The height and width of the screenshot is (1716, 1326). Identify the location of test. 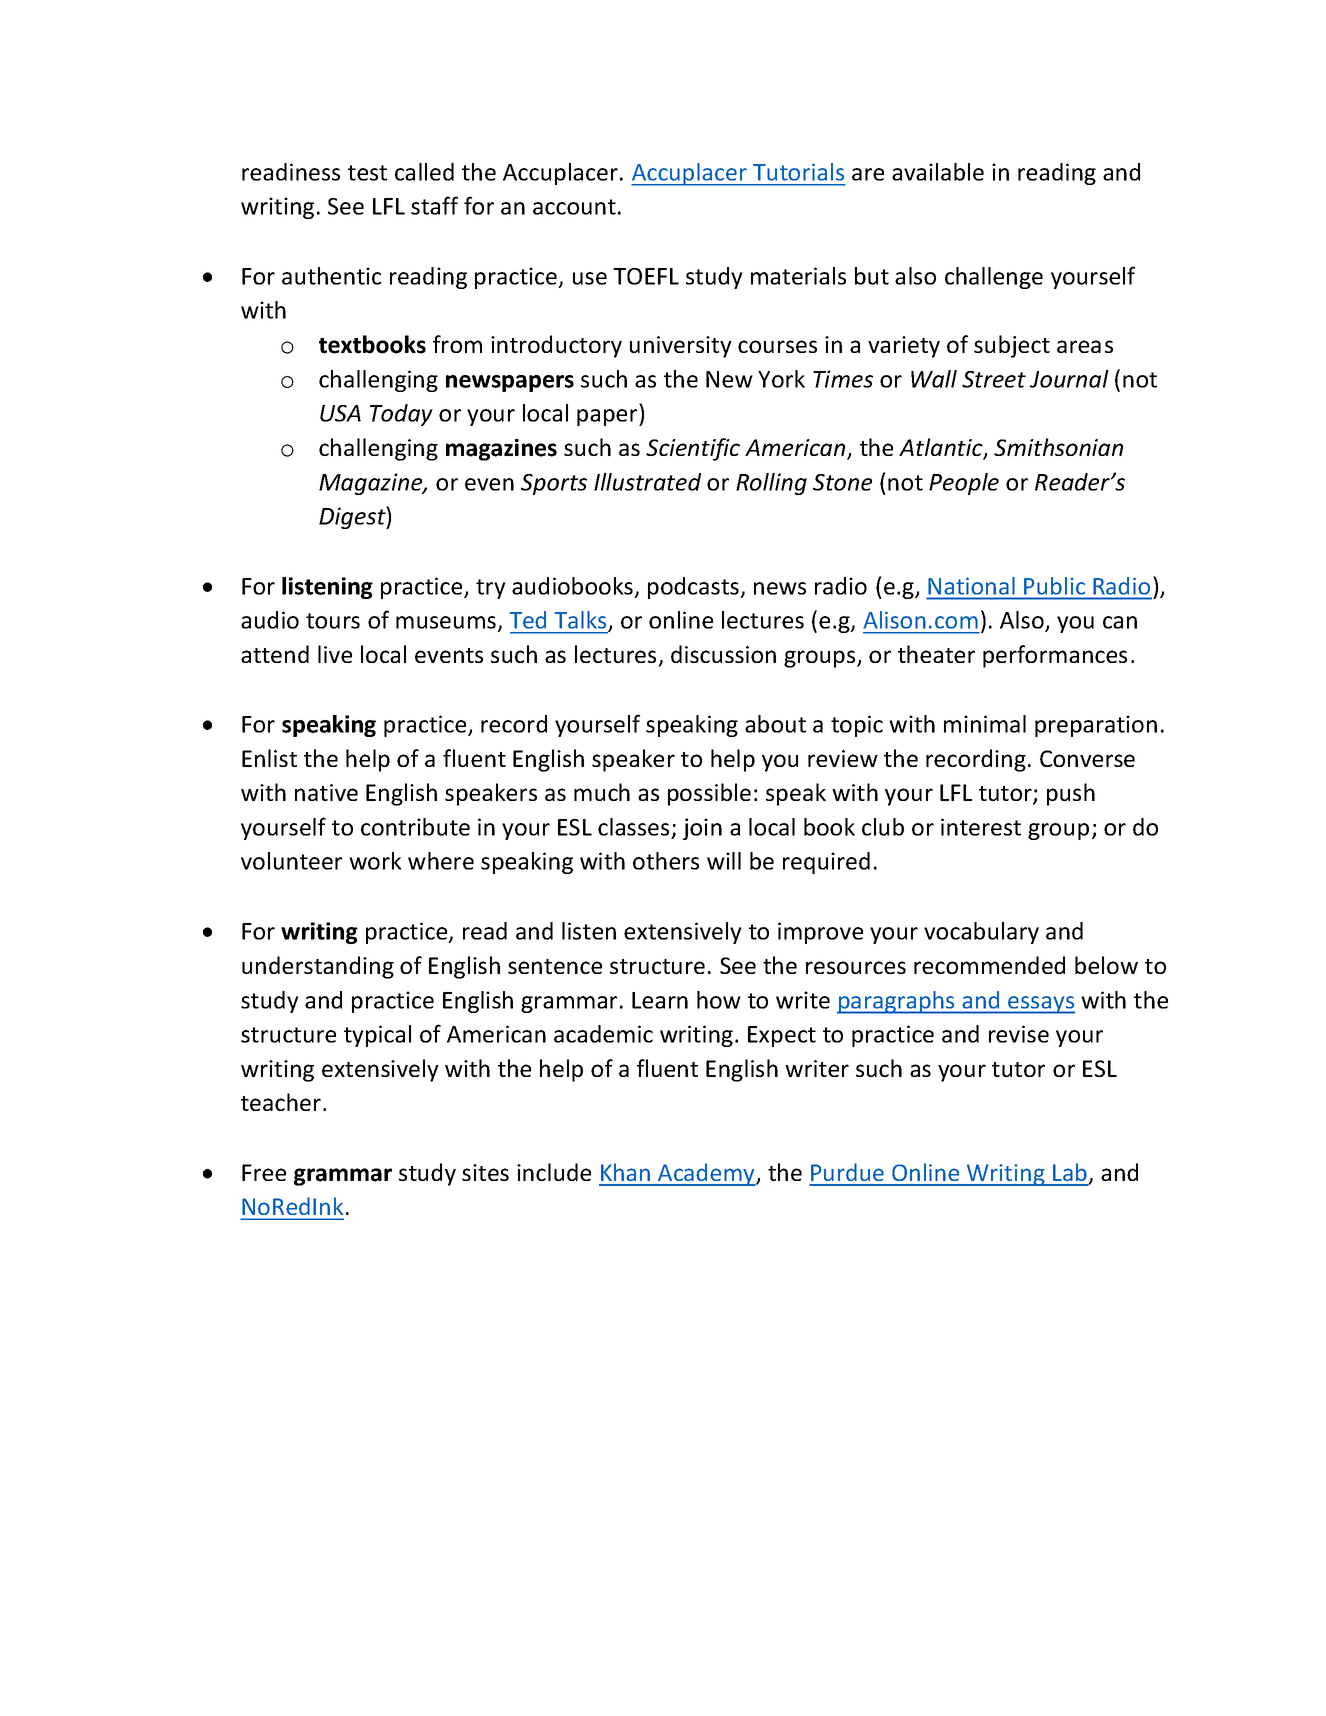
(367, 173).
